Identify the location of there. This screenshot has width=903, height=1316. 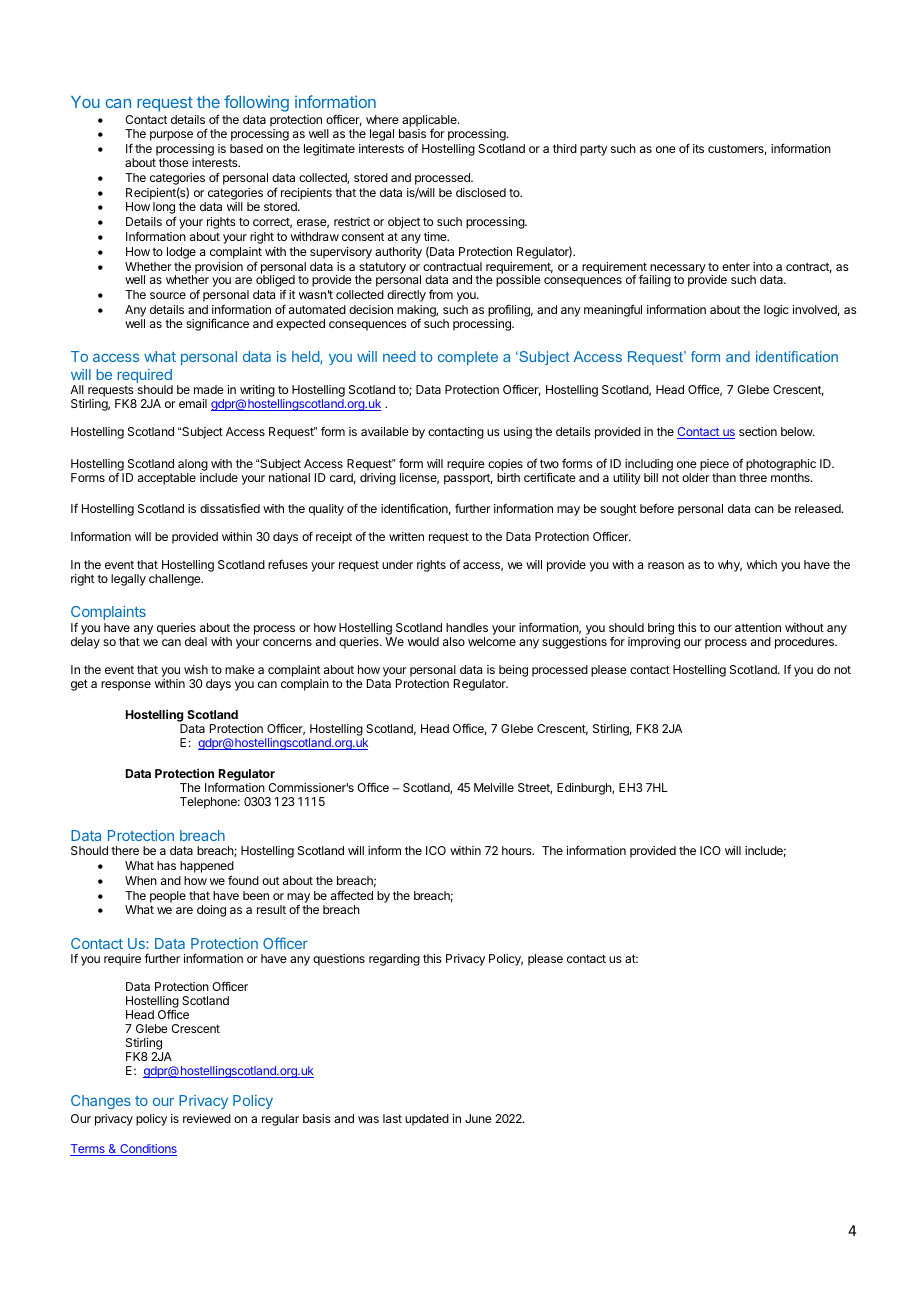
(125, 850).
